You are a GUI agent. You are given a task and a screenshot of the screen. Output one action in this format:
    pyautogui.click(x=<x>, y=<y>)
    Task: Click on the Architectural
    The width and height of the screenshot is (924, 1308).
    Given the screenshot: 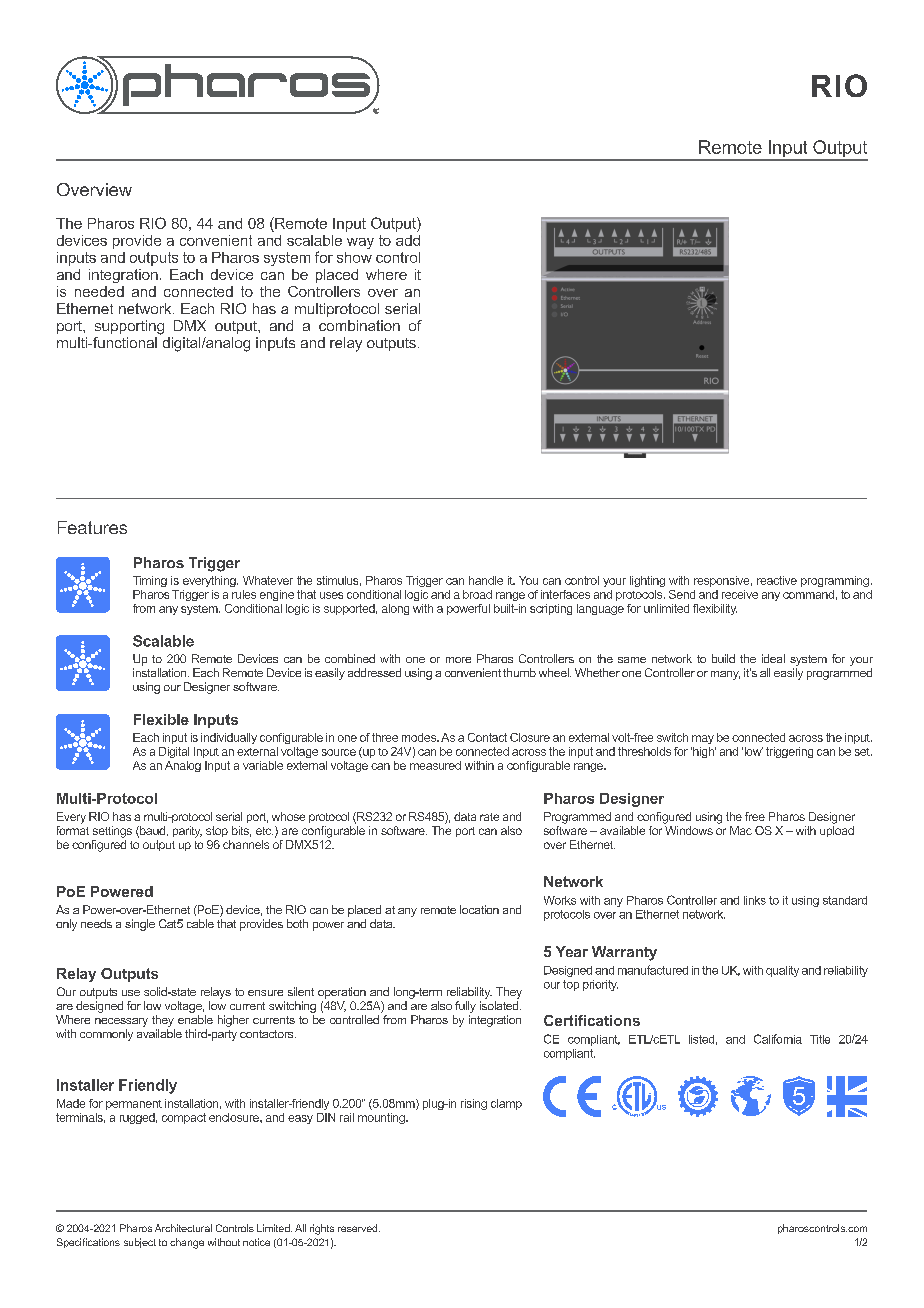 What is the action you would take?
    pyautogui.click(x=183, y=1228)
